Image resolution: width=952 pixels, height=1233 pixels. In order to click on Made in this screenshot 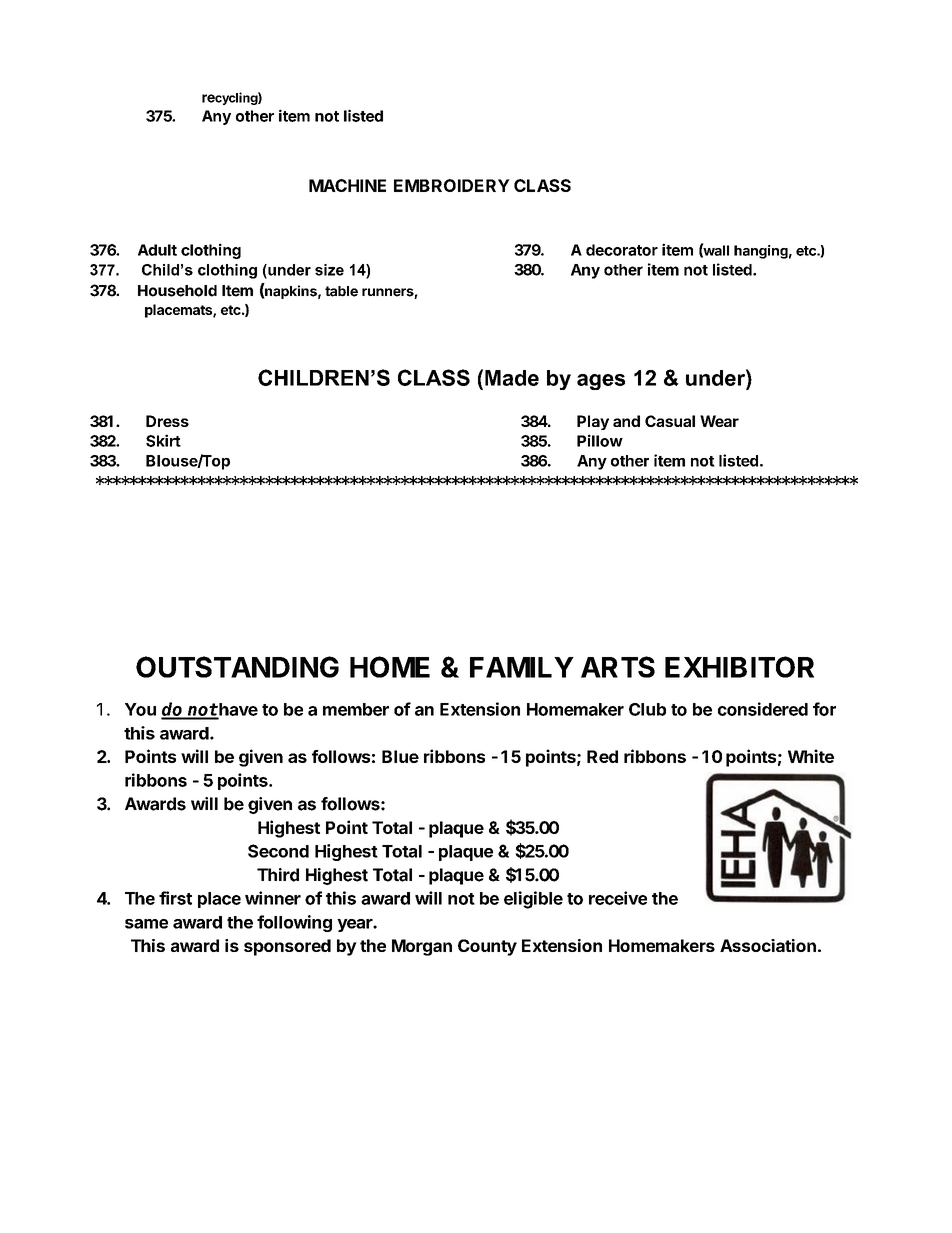, I will do `click(512, 378)`.
